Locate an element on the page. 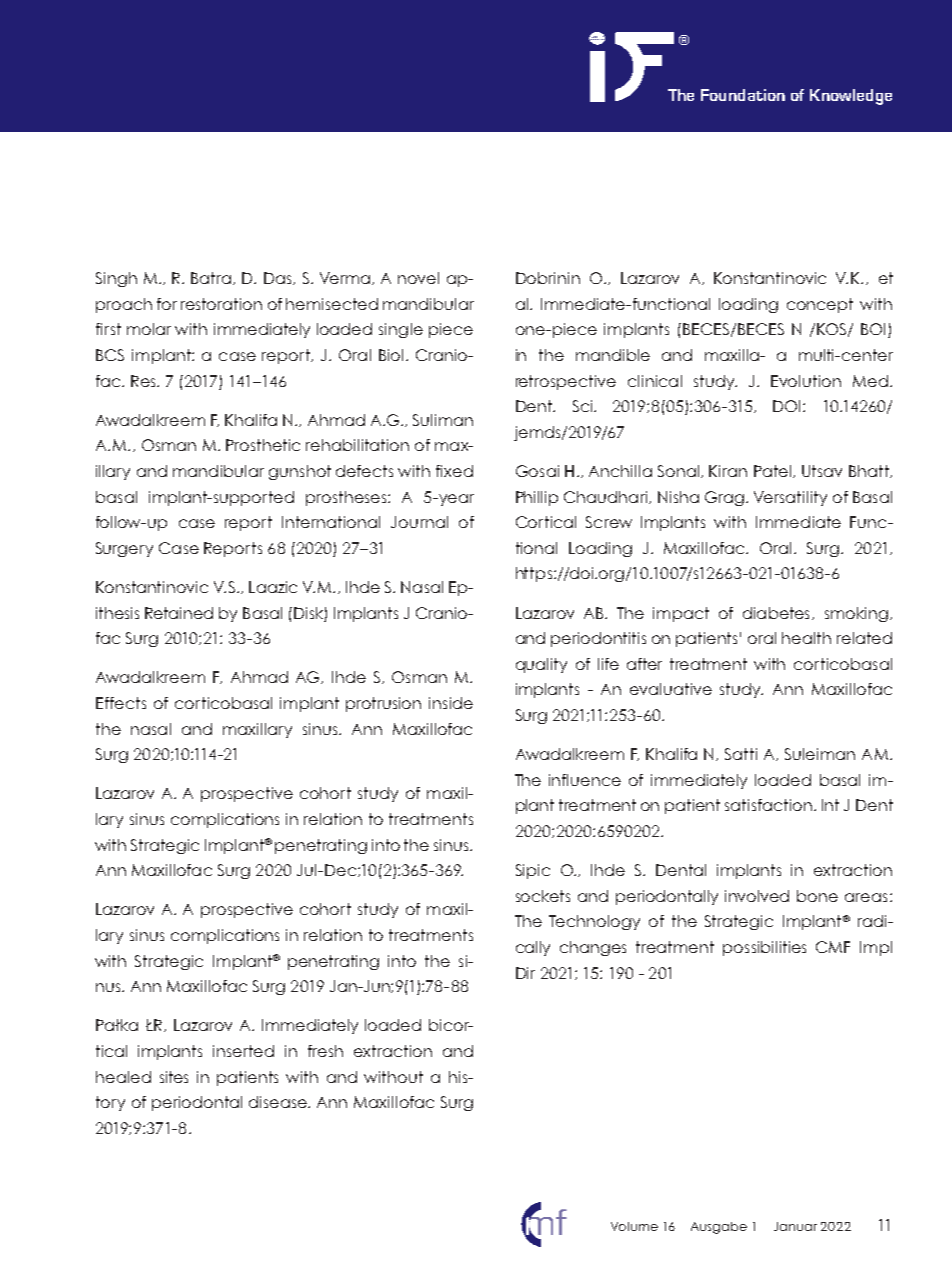  quality is located at coordinates (541, 665).
